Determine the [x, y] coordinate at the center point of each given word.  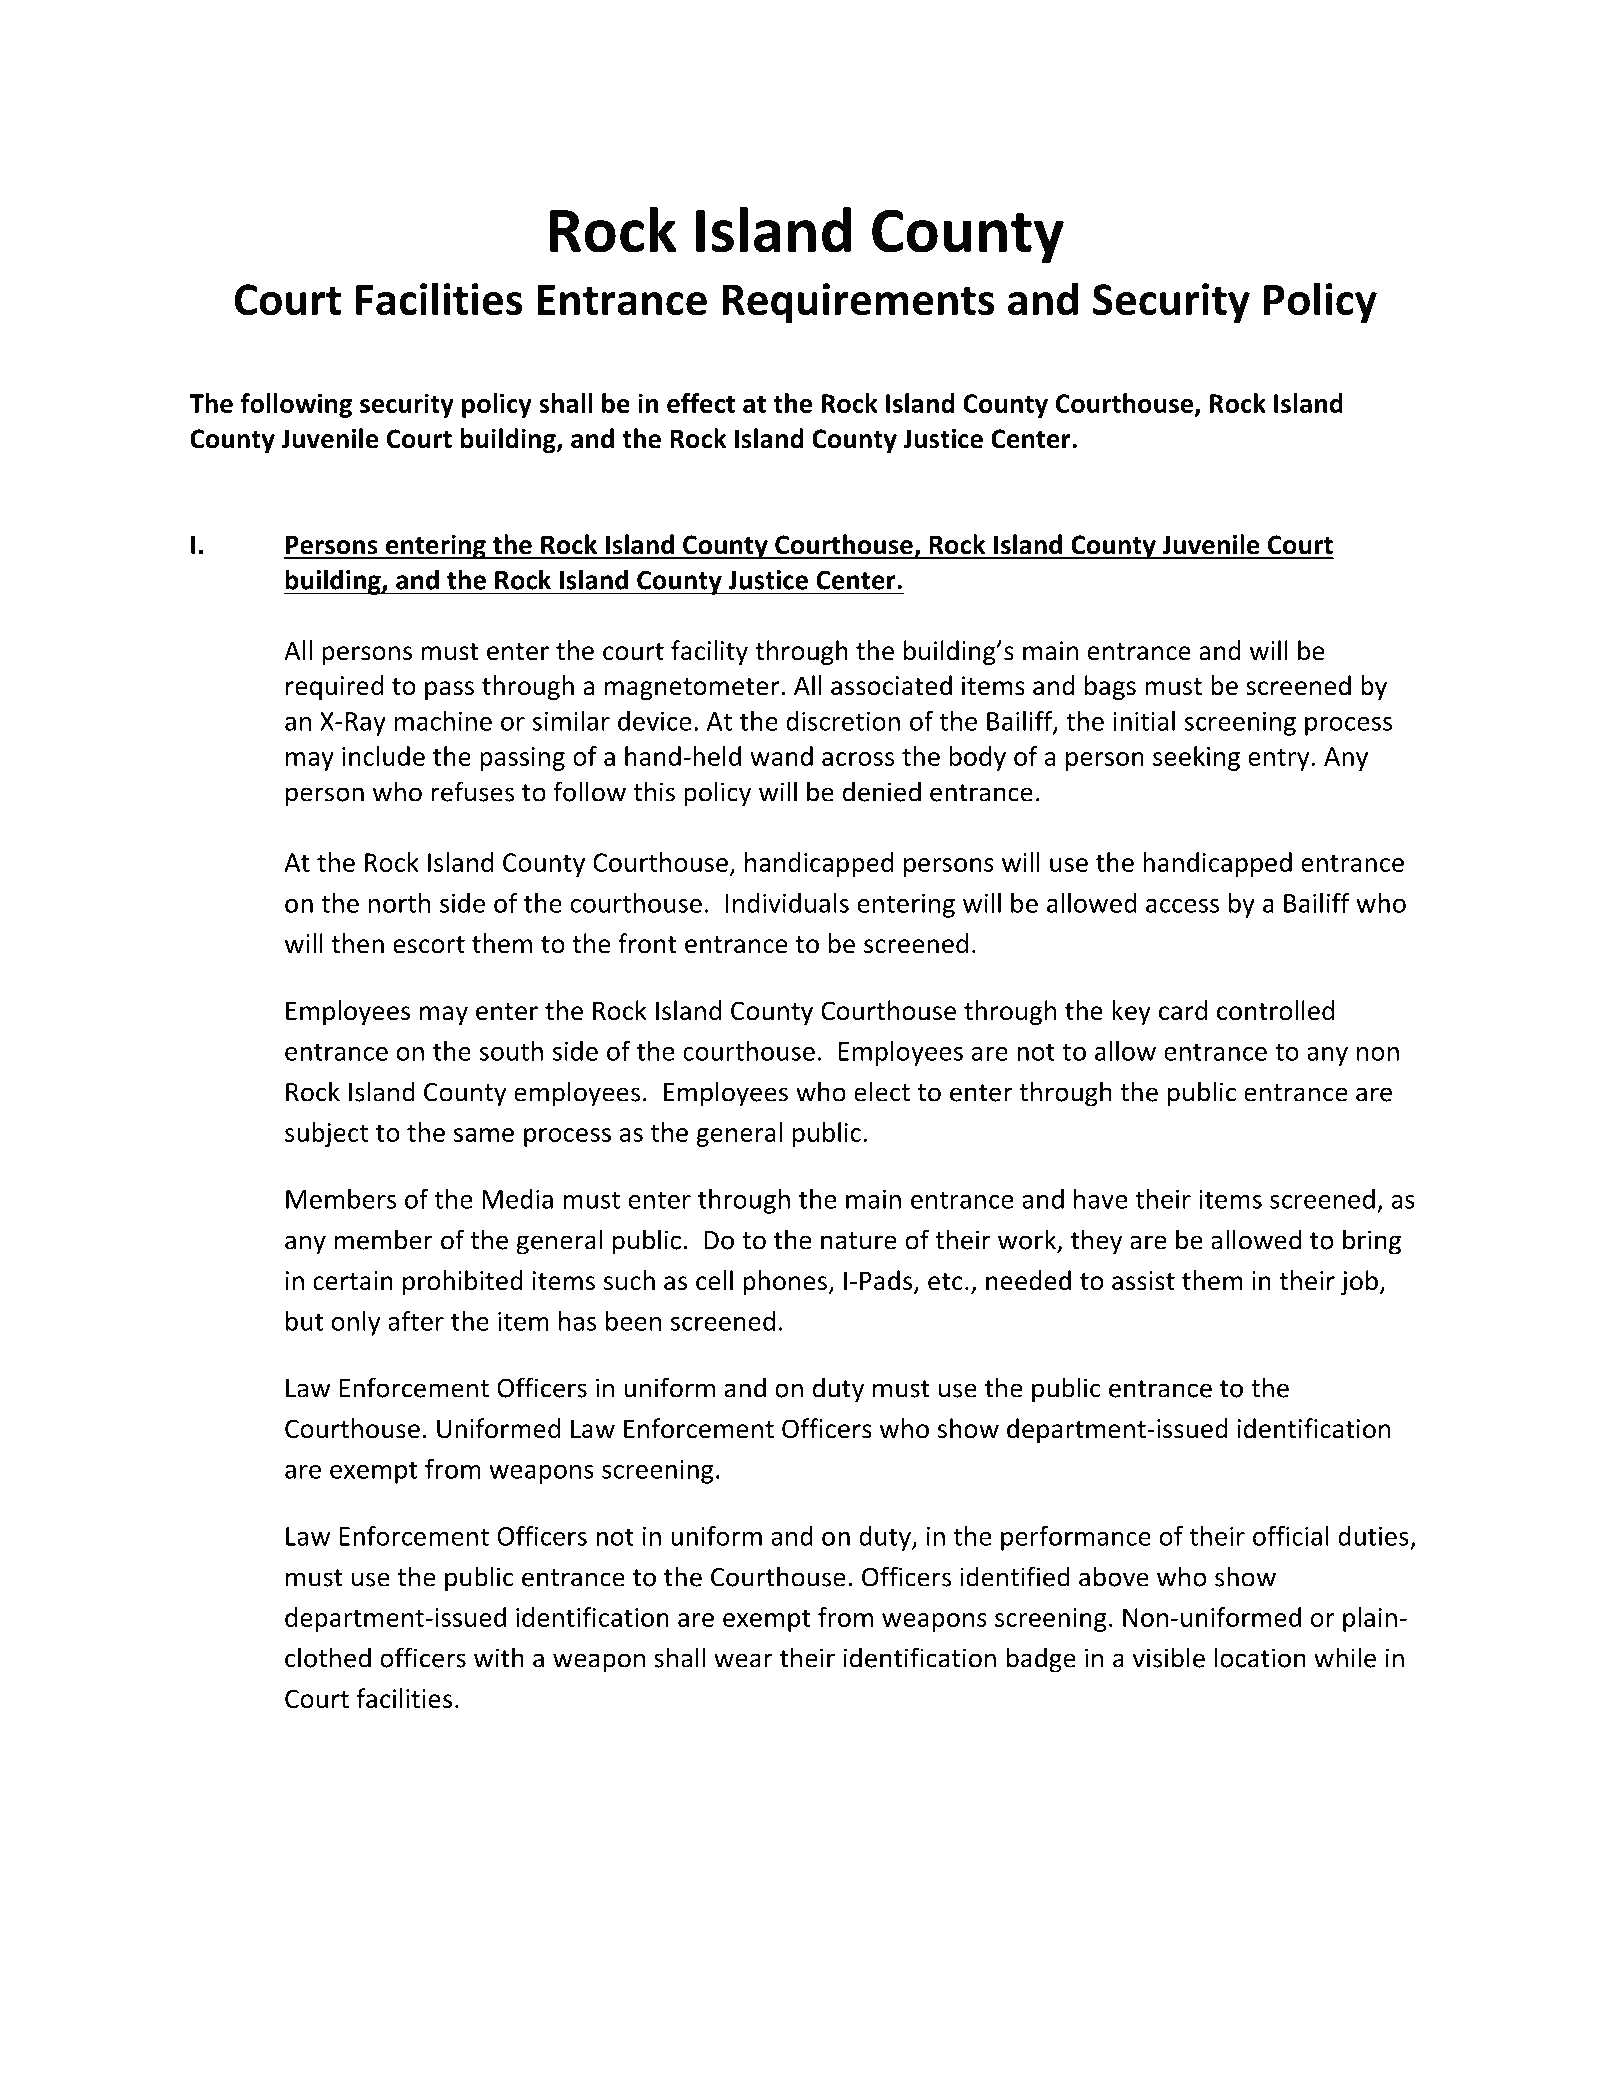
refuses [473, 791]
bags [1110, 687]
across [858, 759]
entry [1278, 760]
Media [517, 1199]
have [1101, 1199]
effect [701, 403]
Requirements [858, 303]
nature [859, 1241]
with [499, 1657]
